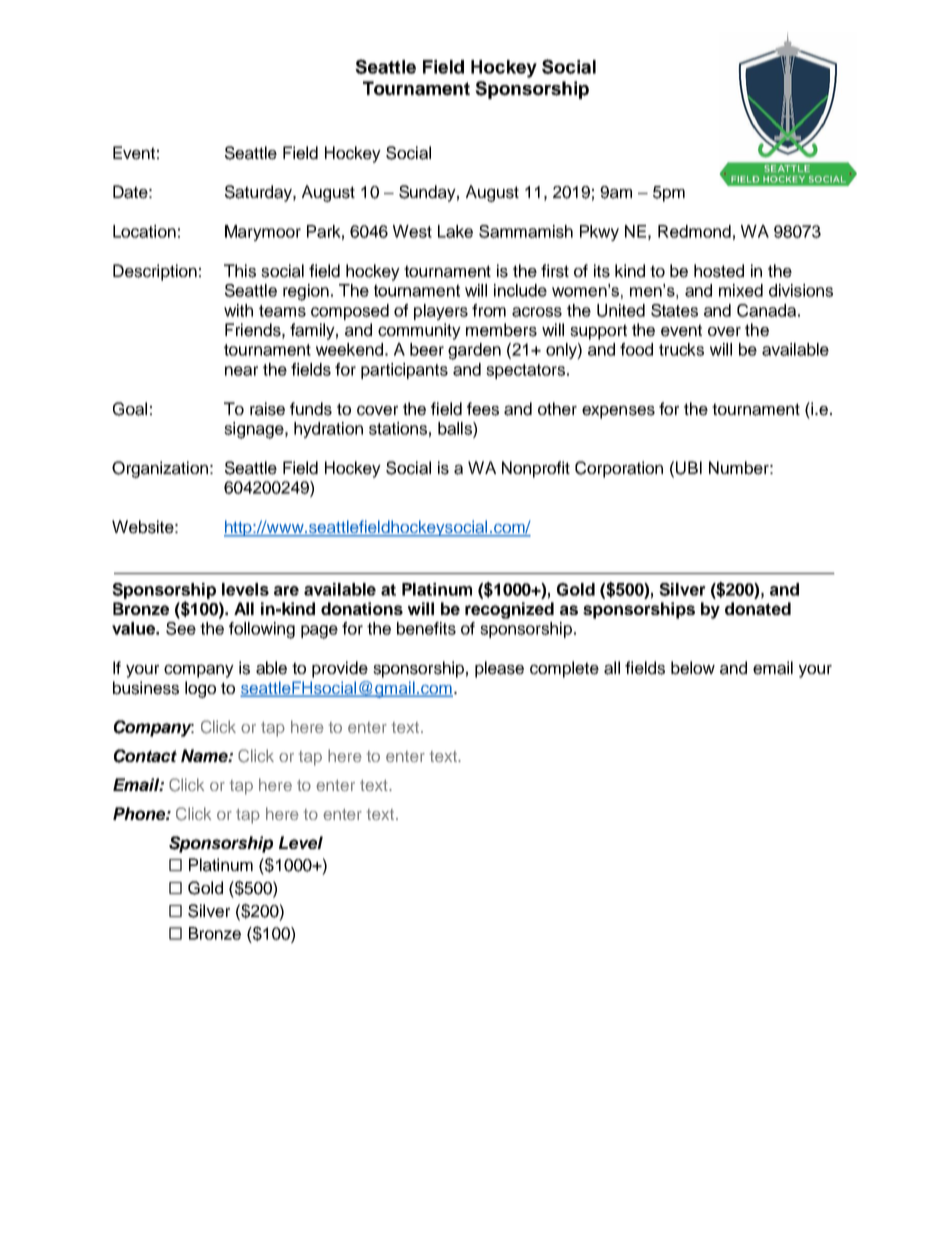 The height and width of the screenshot is (1233, 952). Describe the element at coordinates (694, 231) in the screenshot. I see `Redmond` at that location.
